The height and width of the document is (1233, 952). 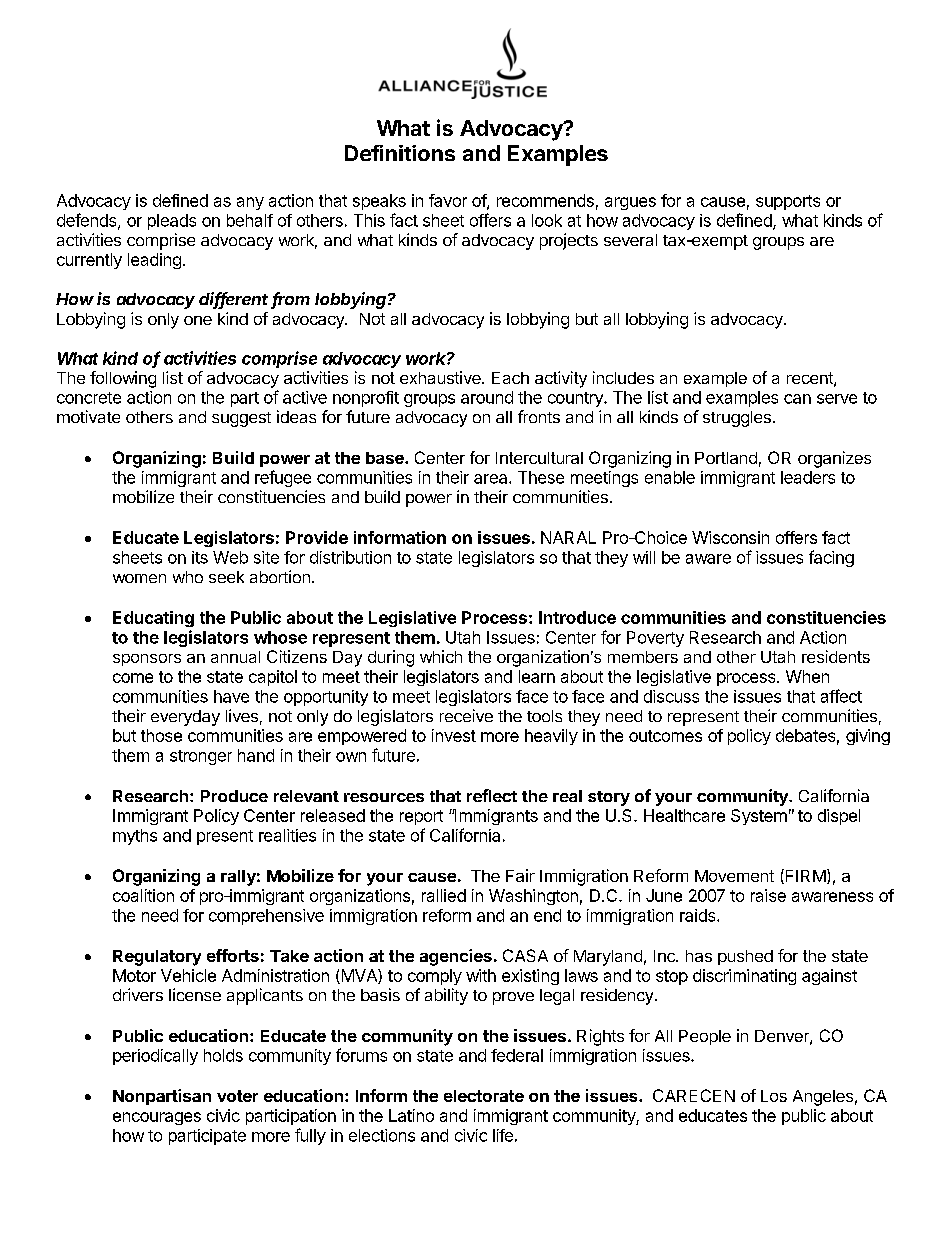 What do you see at coordinates (868, 737) in the document?
I see `giving` at bounding box center [868, 737].
